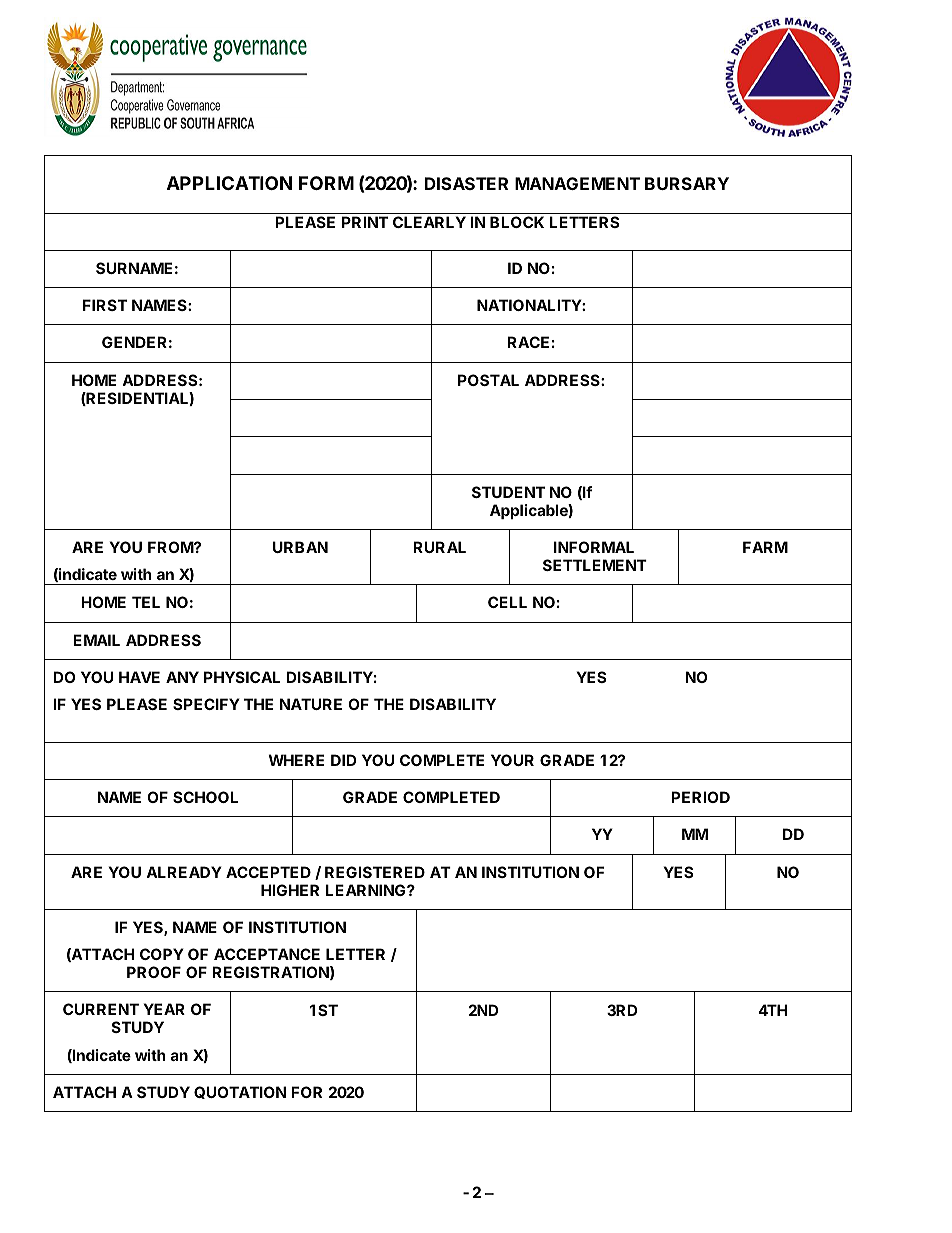 The width and height of the screenshot is (952, 1233). I want to click on ACCEPTANCE, so click(267, 954).
